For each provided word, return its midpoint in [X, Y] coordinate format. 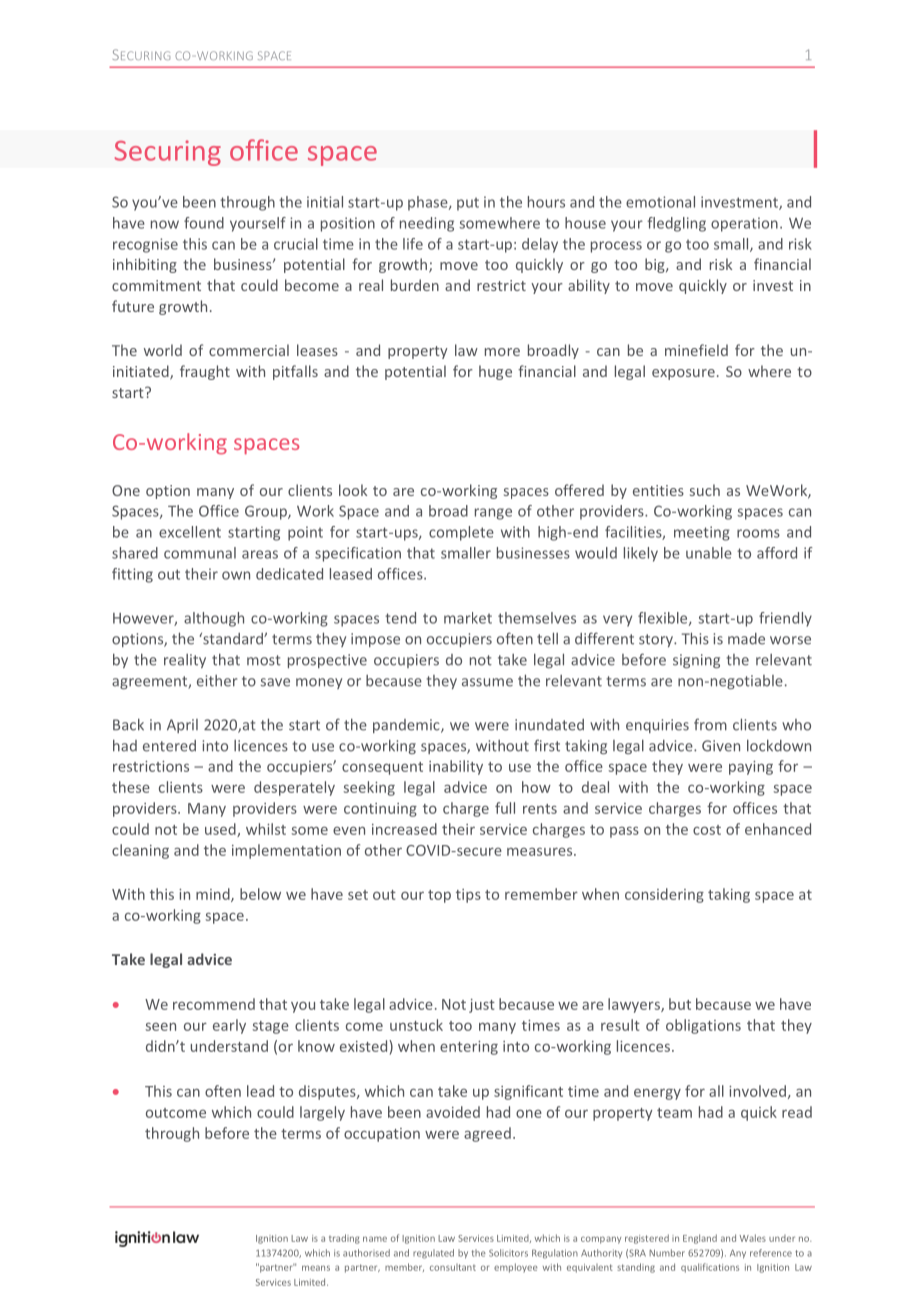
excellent [190, 532]
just [482, 1006]
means [316, 1268]
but [680, 1004]
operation [744, 224]
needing [427, 224]
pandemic [407, 726]
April [182, 726]
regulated [433, 1254]
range [493, 514]
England [700, 1239]
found [204, 223]
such [705, 490]
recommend [214, 1004]
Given [721, 746]
